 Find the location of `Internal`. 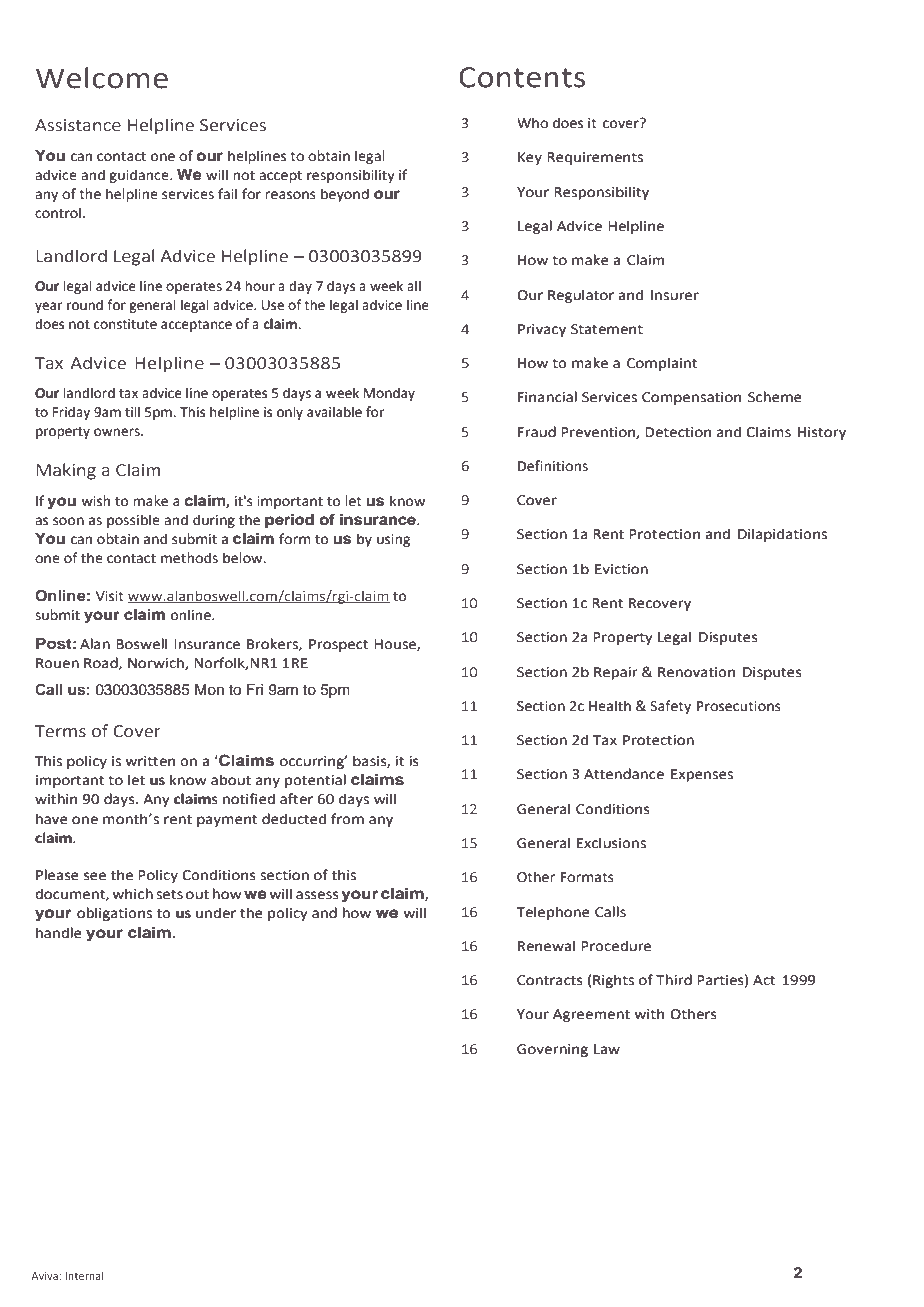

Internal is located at coordinates (84, 1276).
